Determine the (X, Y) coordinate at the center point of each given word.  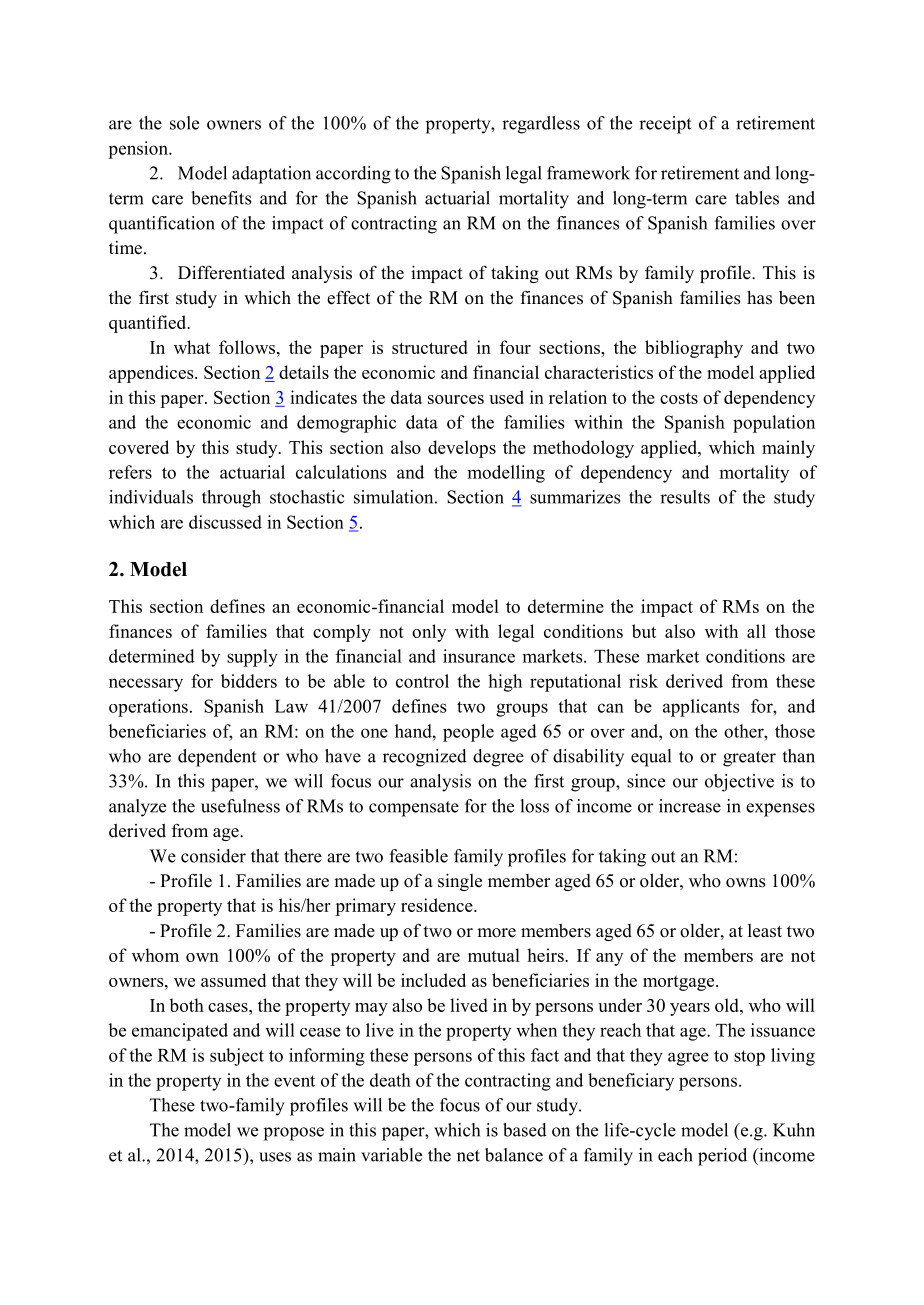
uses (275, 1157)
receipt (665, 125)
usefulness (240, 806)
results (685, 497)
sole (184, 123)
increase (690, 806)
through (231, 499)
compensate (414, 809)
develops (462, 449)
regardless (541, 125)
